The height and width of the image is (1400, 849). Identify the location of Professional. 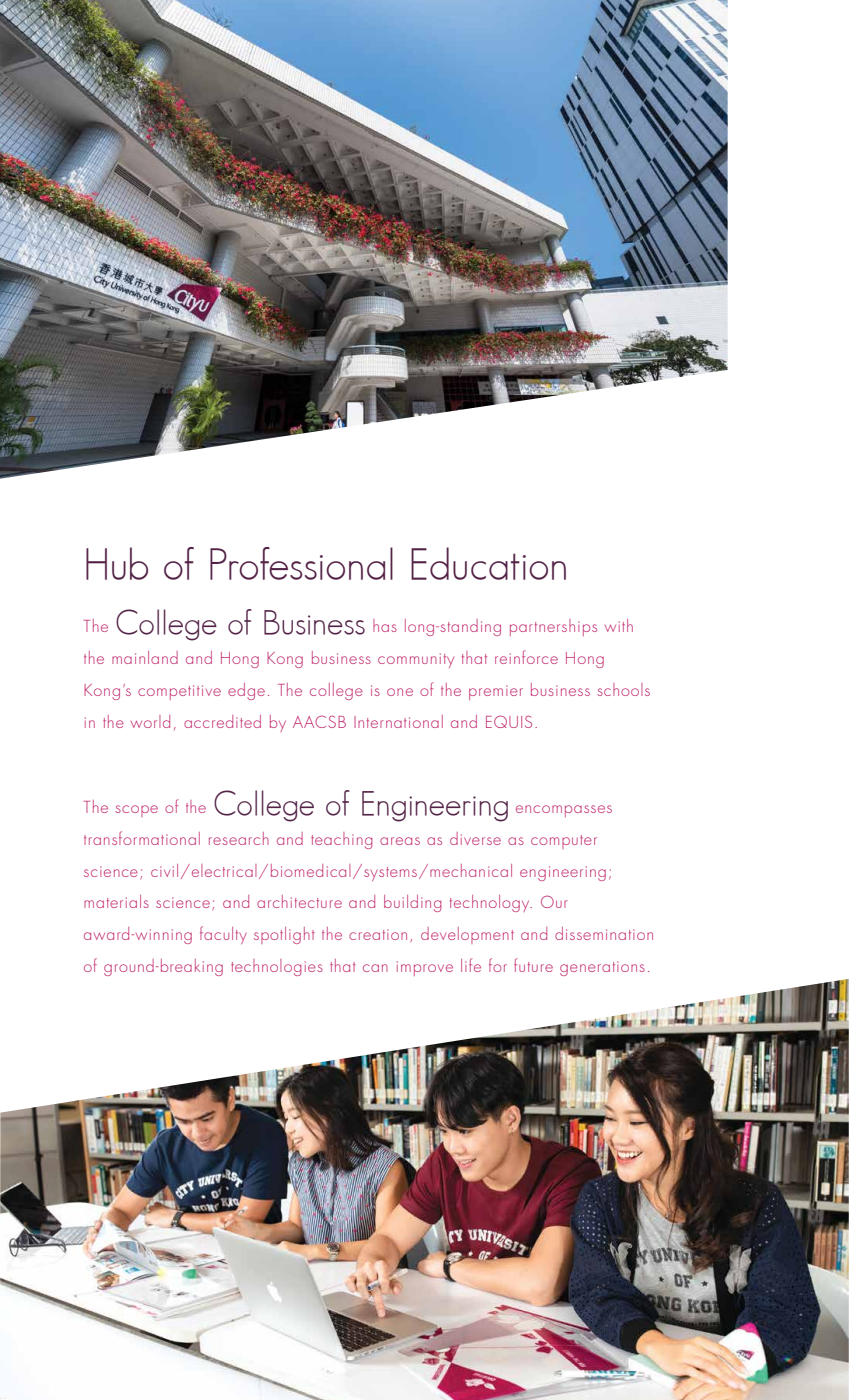
(301, 563).
